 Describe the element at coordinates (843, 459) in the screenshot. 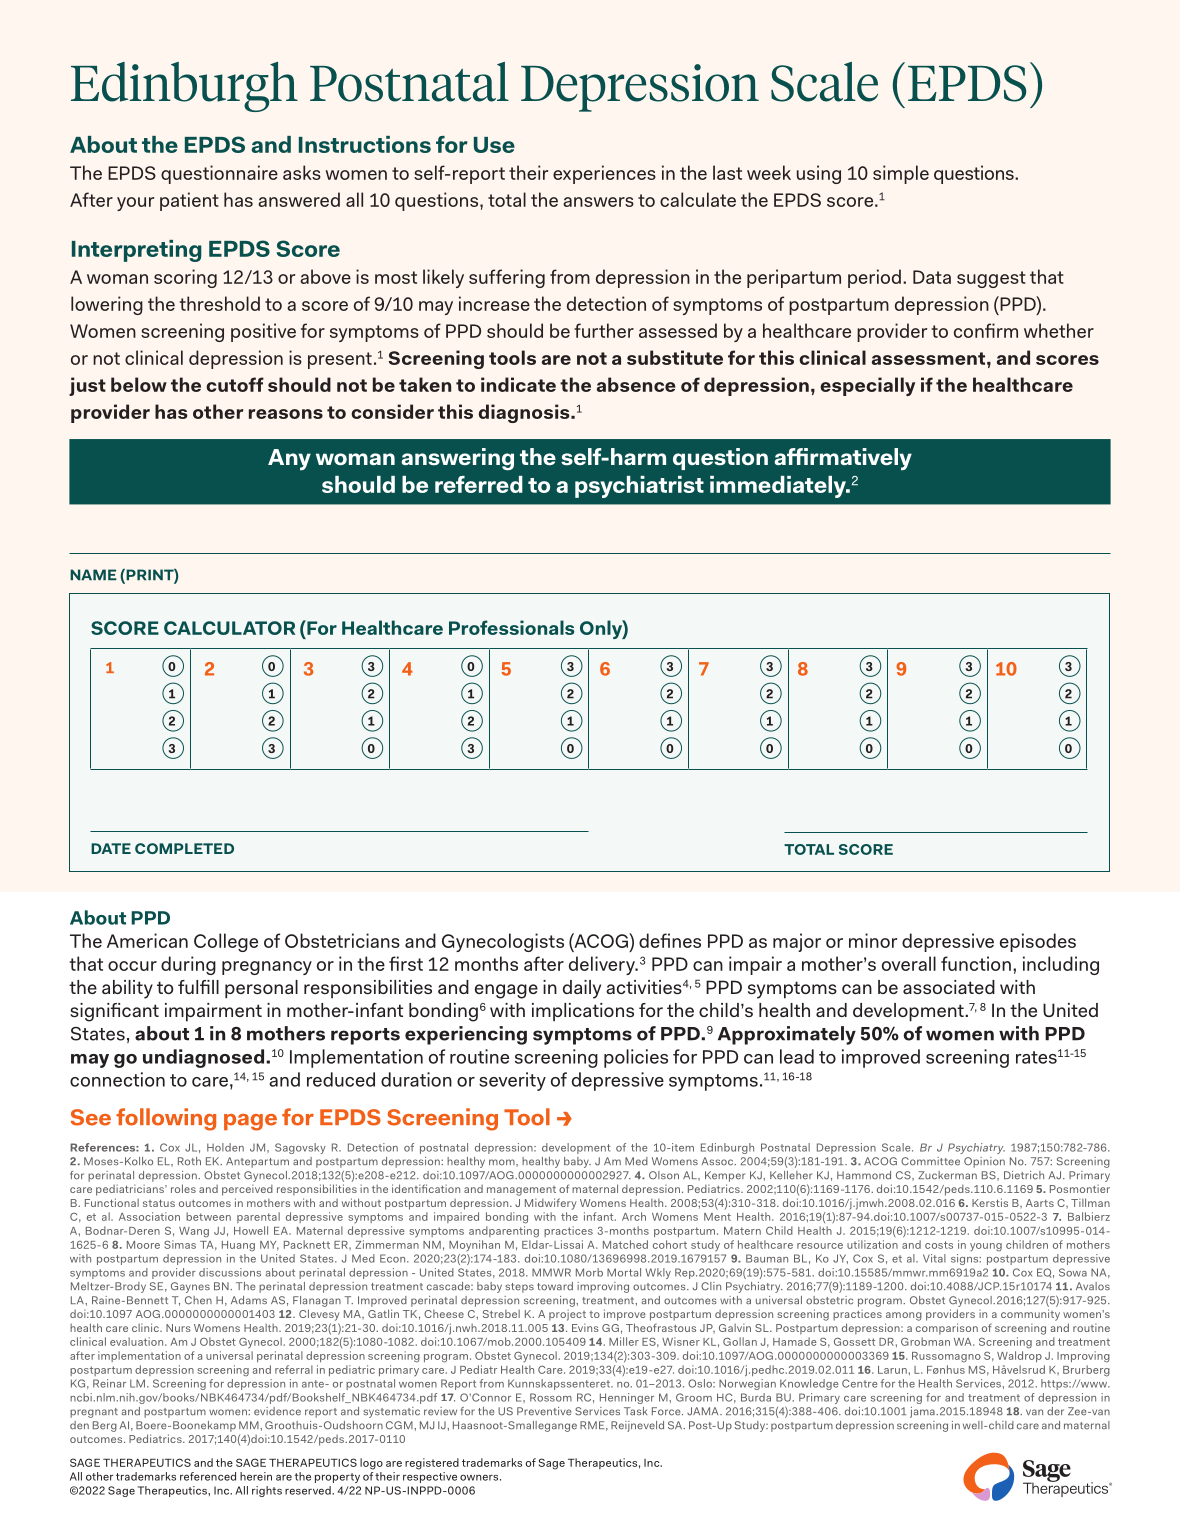

I see `affirmatively` at that location.
